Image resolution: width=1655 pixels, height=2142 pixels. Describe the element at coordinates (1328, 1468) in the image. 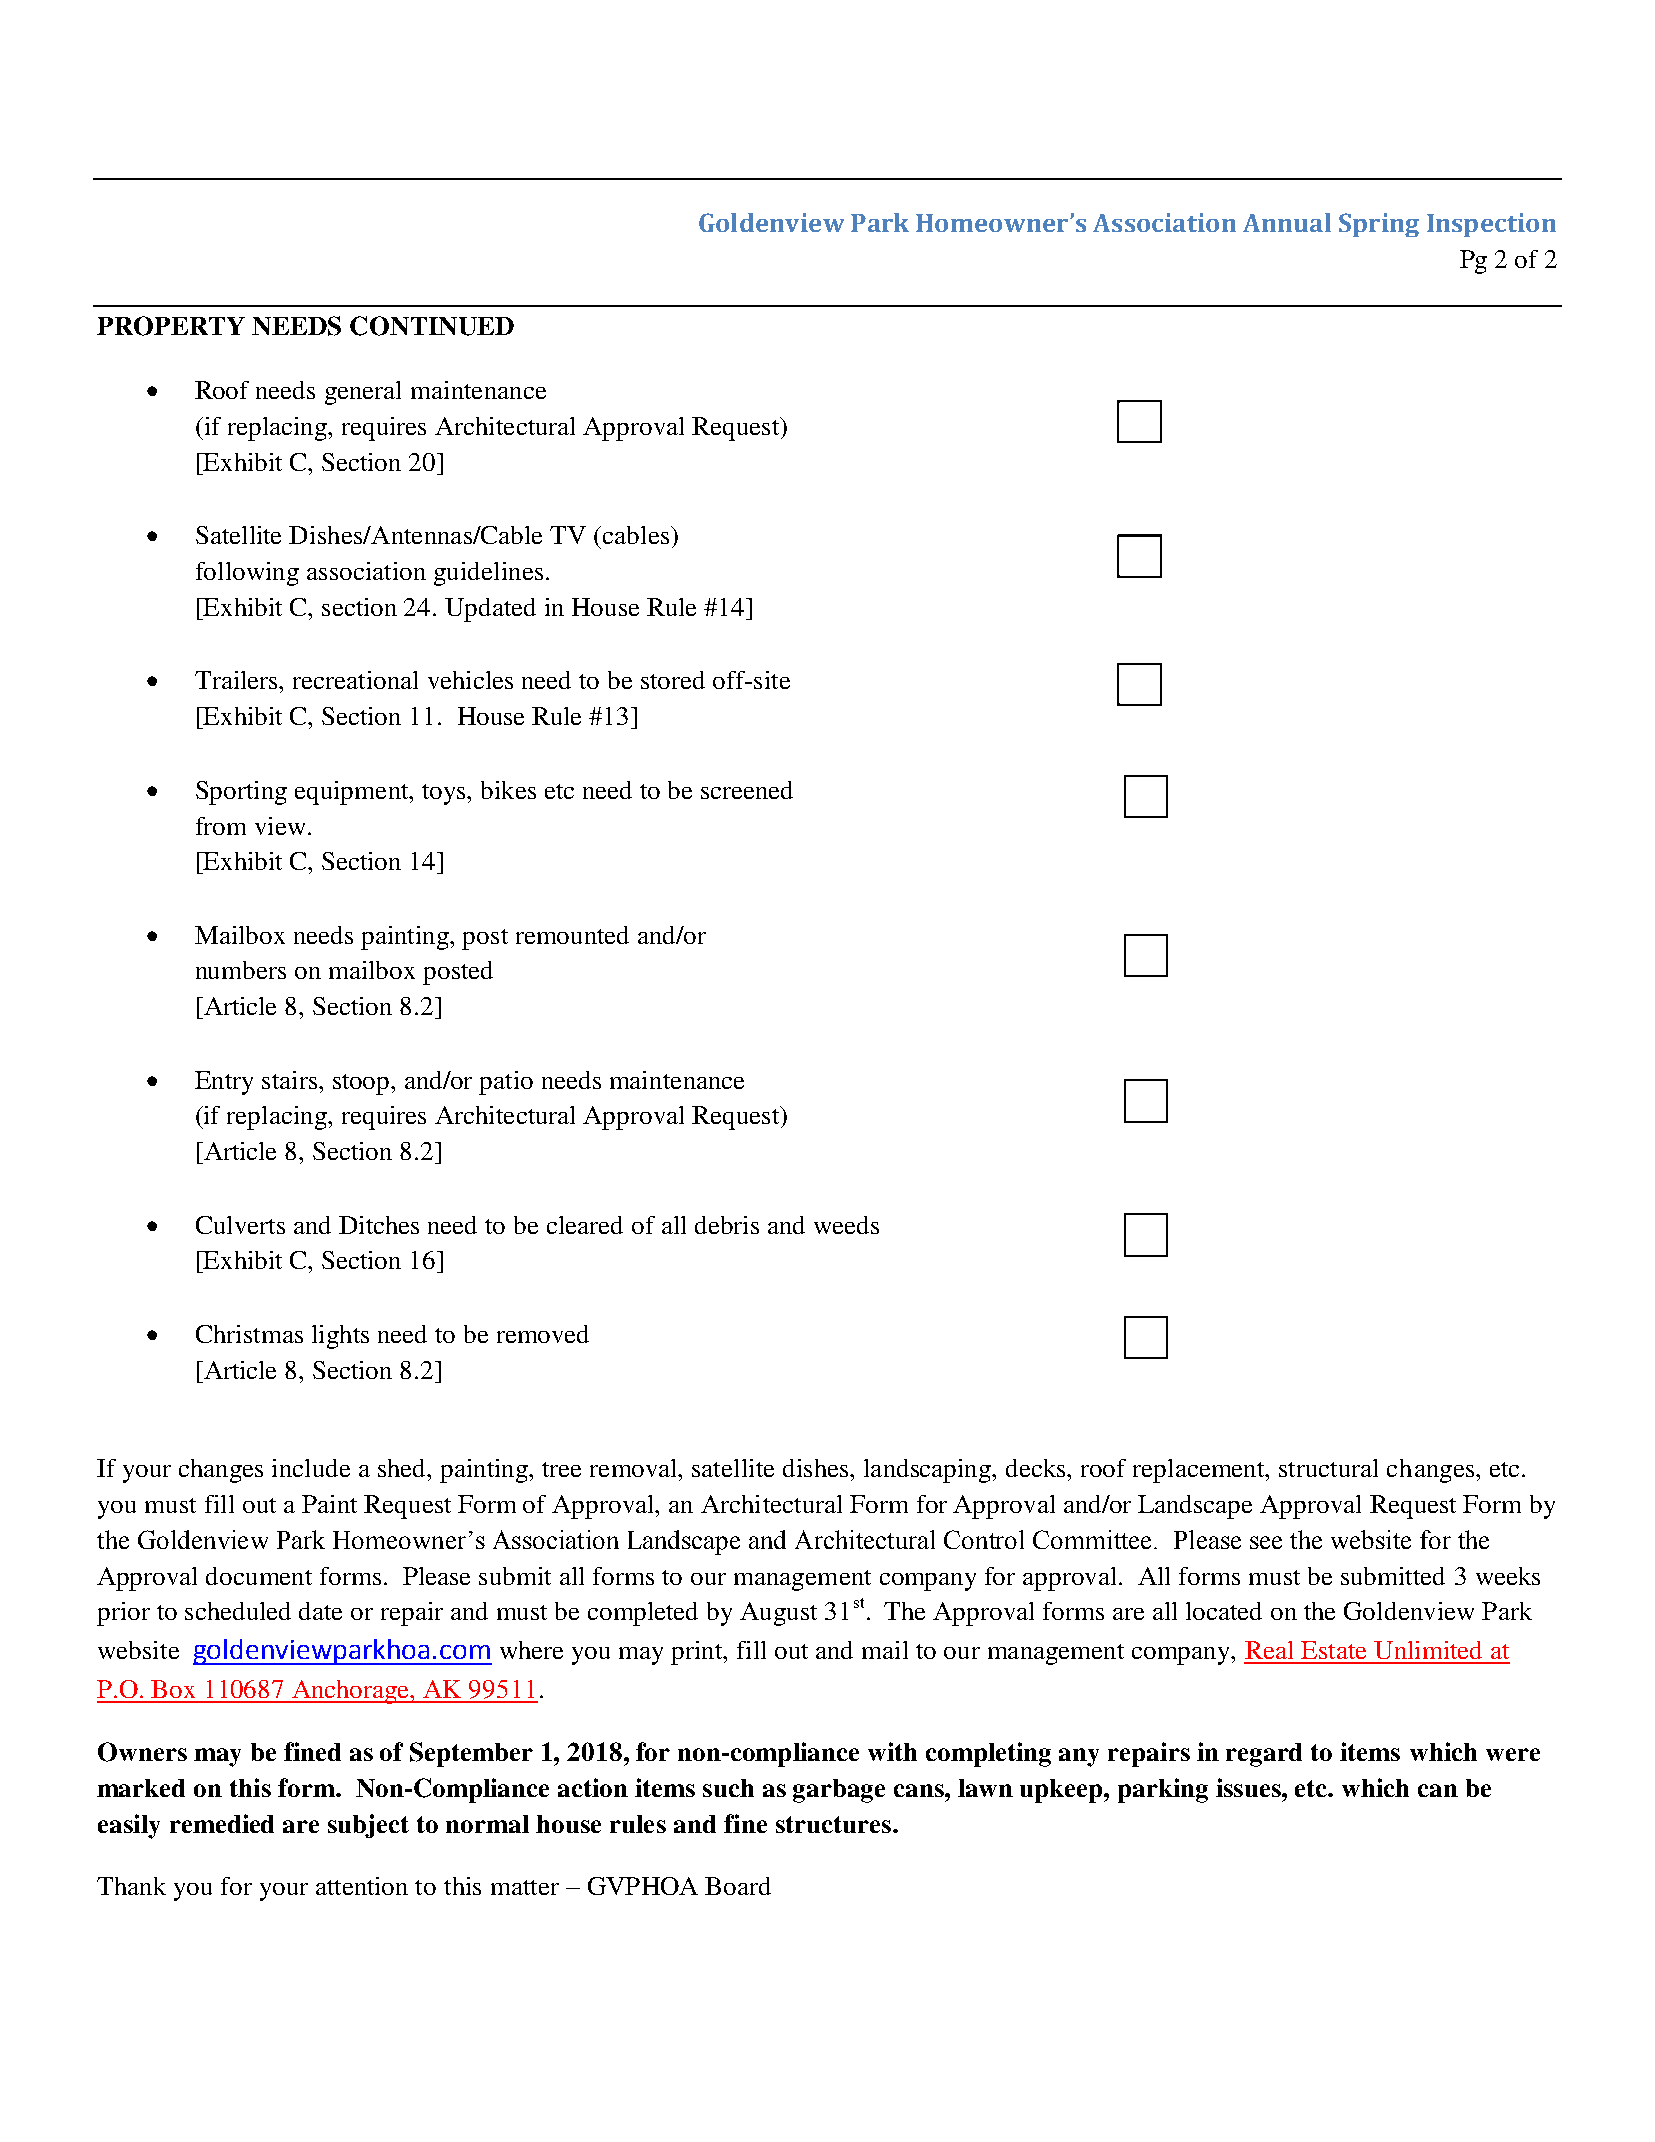

I see `structural` at that location.
